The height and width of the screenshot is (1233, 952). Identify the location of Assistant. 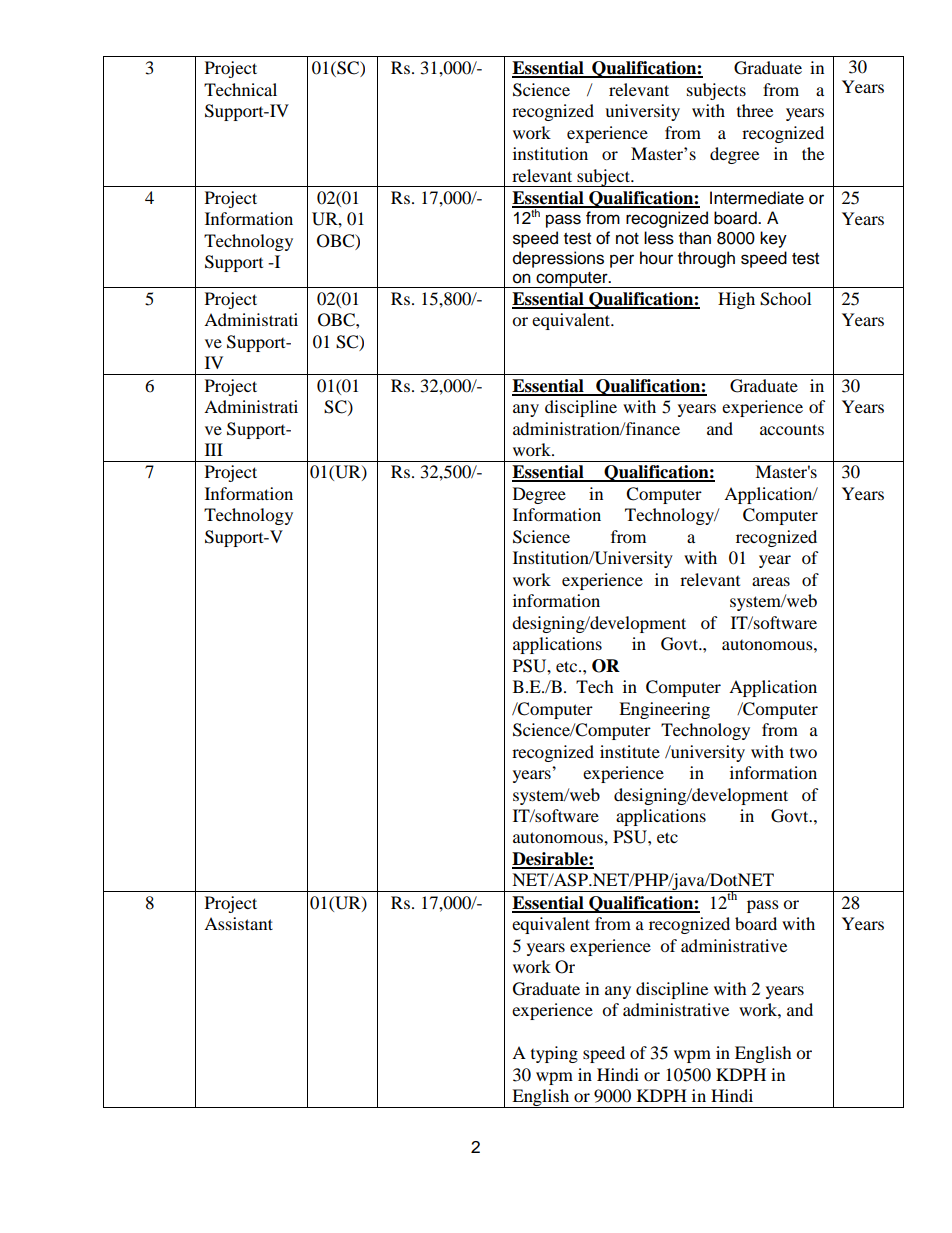
(238, 923).
